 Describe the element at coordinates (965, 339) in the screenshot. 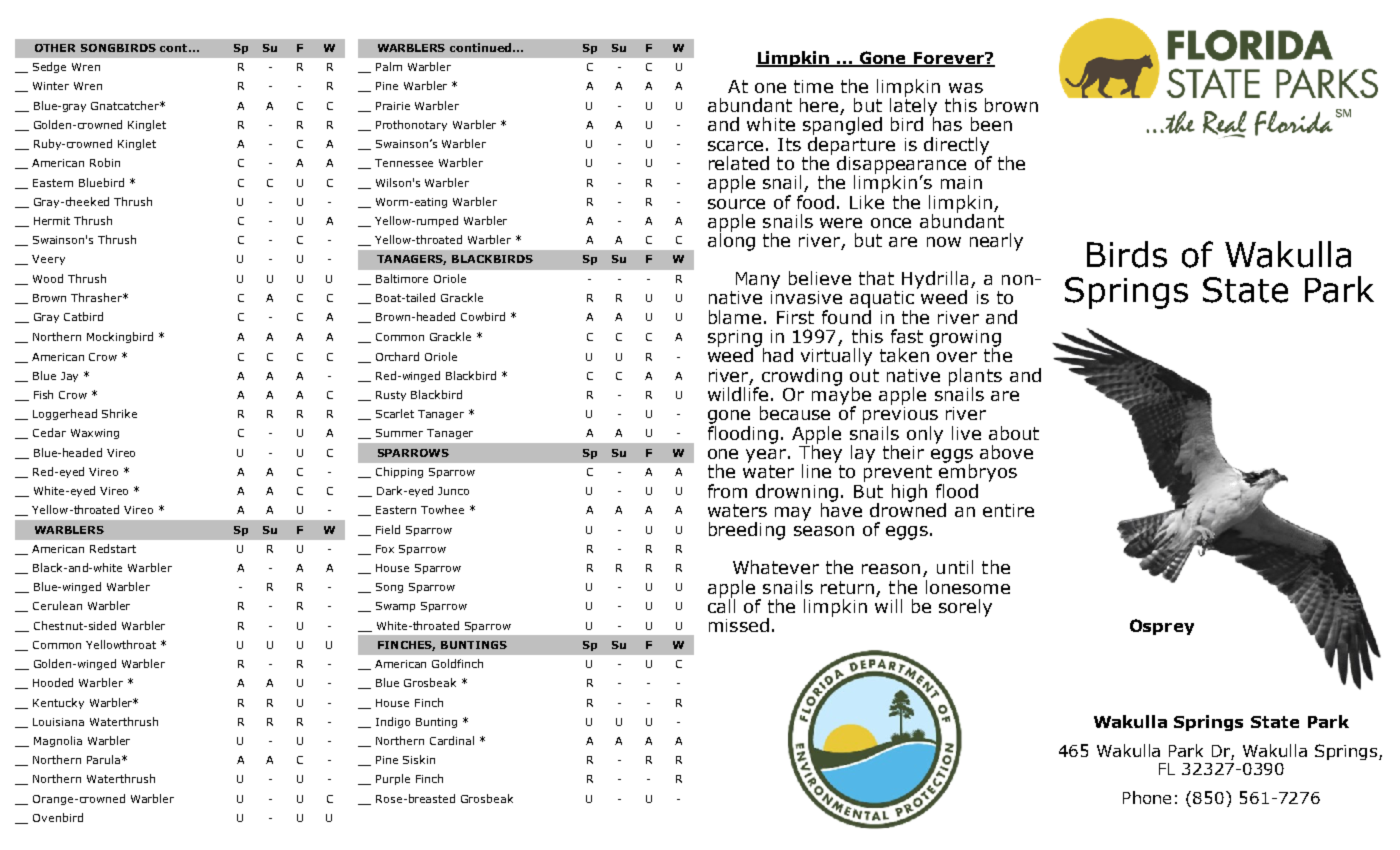

I see `growing` at that location.
